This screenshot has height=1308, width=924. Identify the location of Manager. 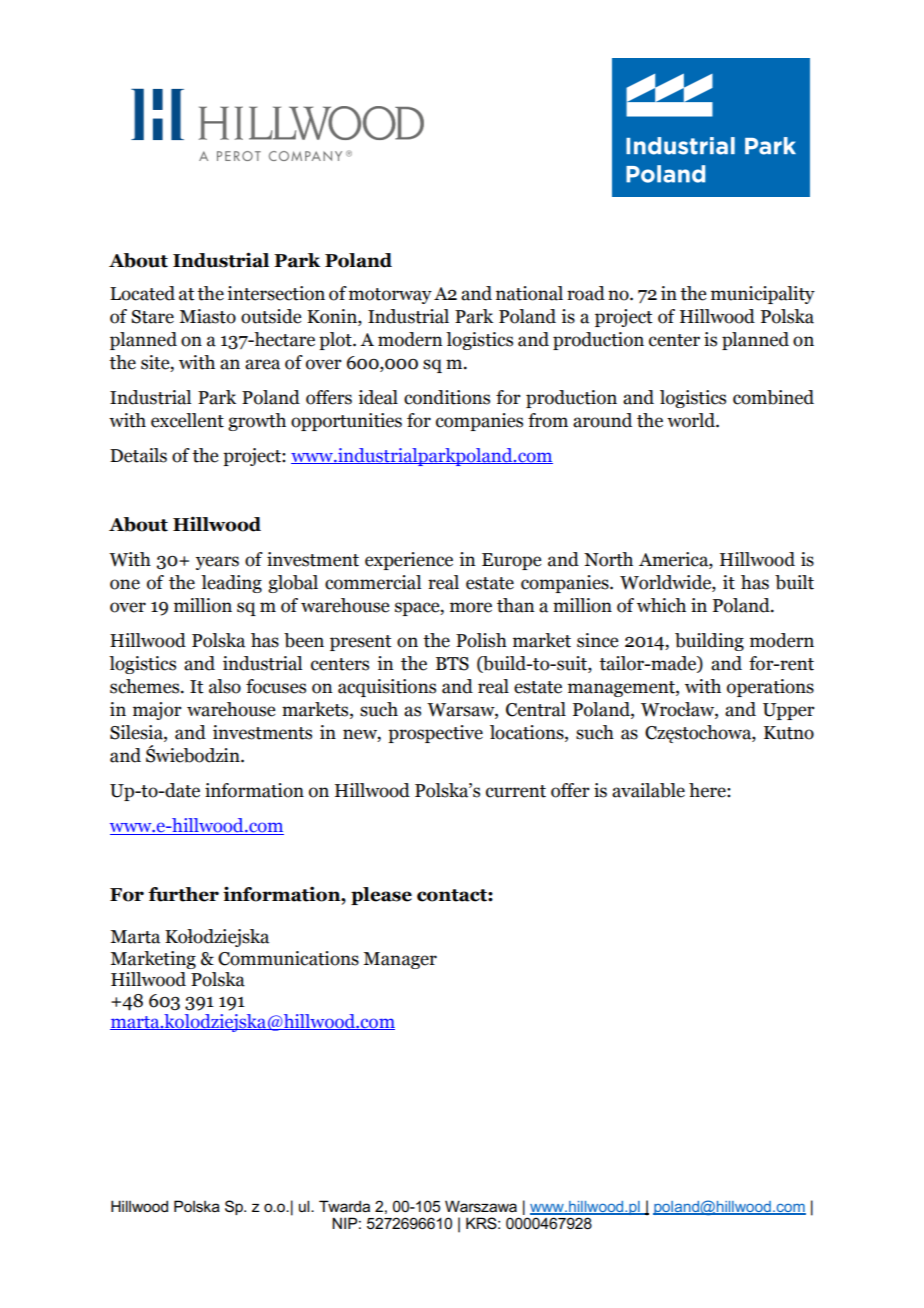
(400, 960).
